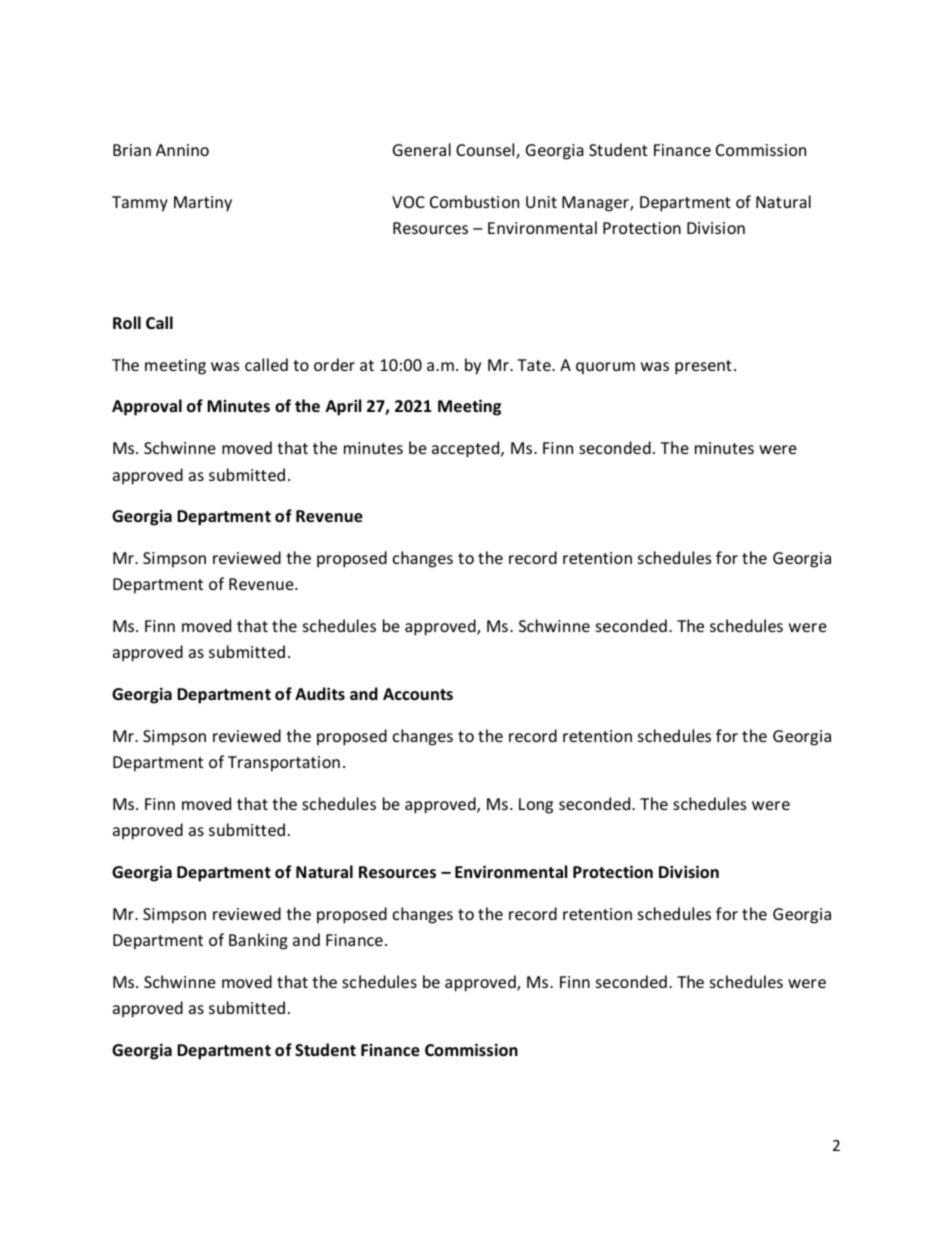  I want to click on Tammy, so click(140, 204).
